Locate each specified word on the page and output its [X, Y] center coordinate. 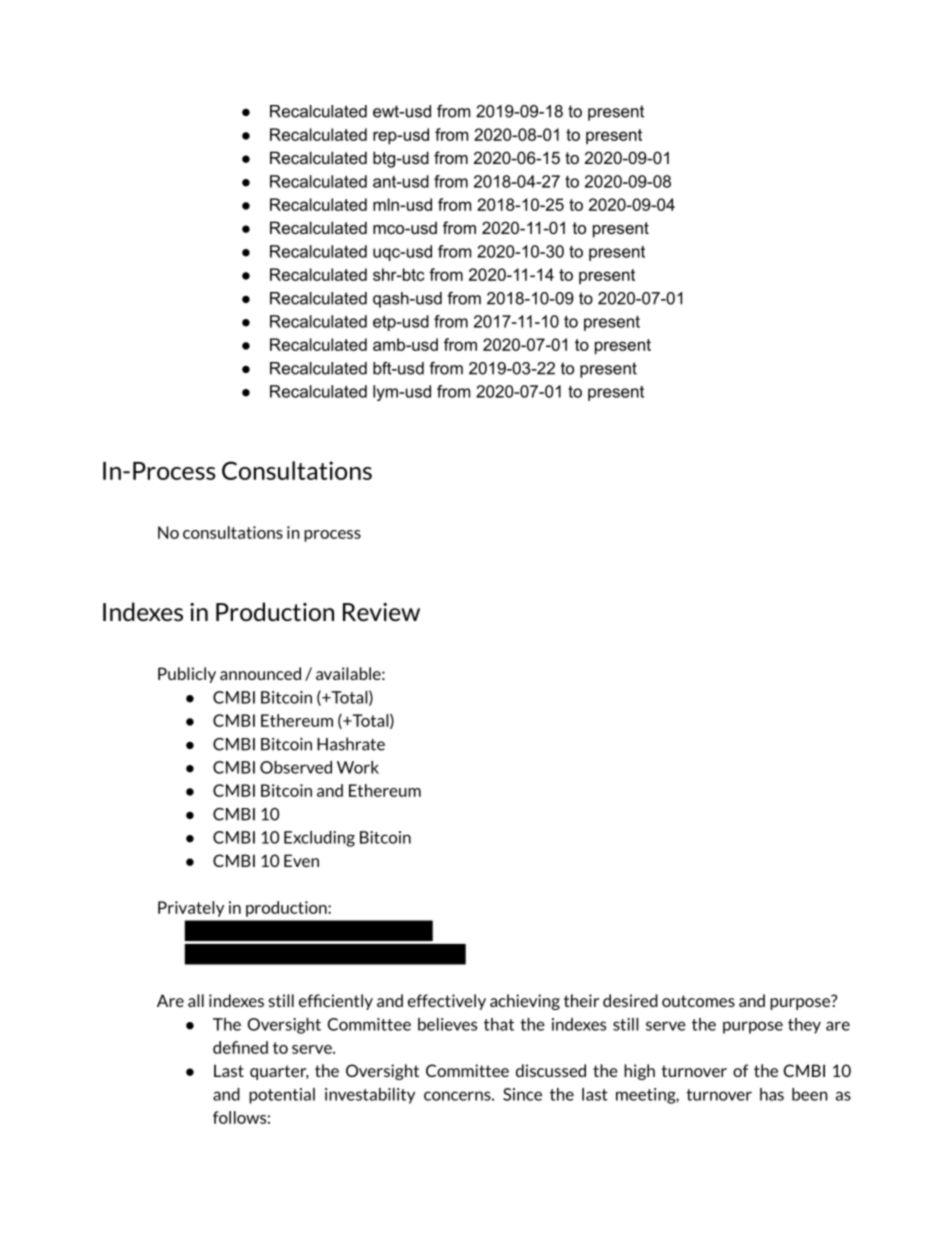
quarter [279, 1072]
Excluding [319, 839]
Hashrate [351, 744]
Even [301, 860]
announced [260, 673]
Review [381, 612]
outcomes [698, 1001]
